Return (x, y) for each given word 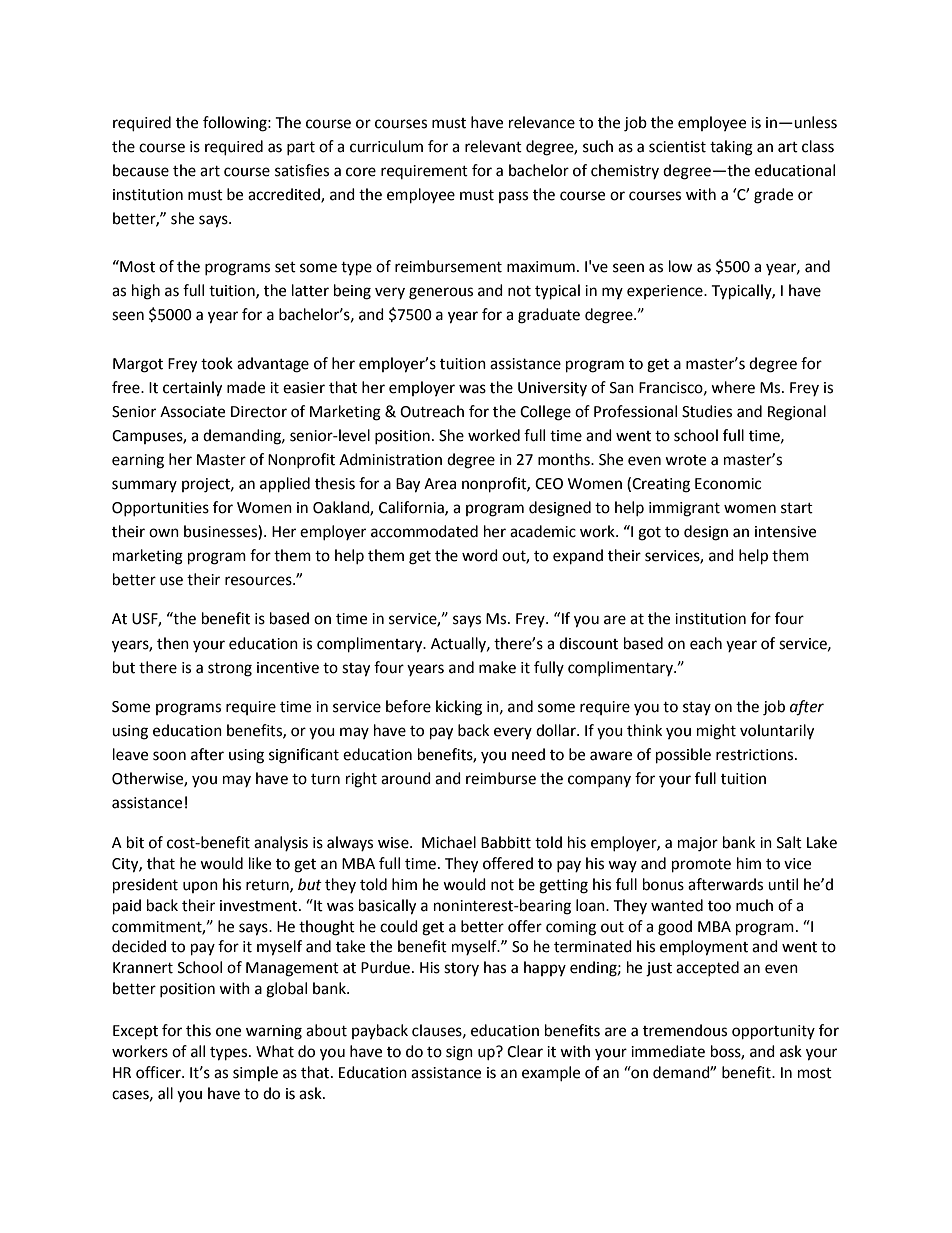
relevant (493, 146)
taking (731, 148)
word (480, 555)
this (198, 1030)
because (141, 170)
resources (259, 581)
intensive (785, 532)
